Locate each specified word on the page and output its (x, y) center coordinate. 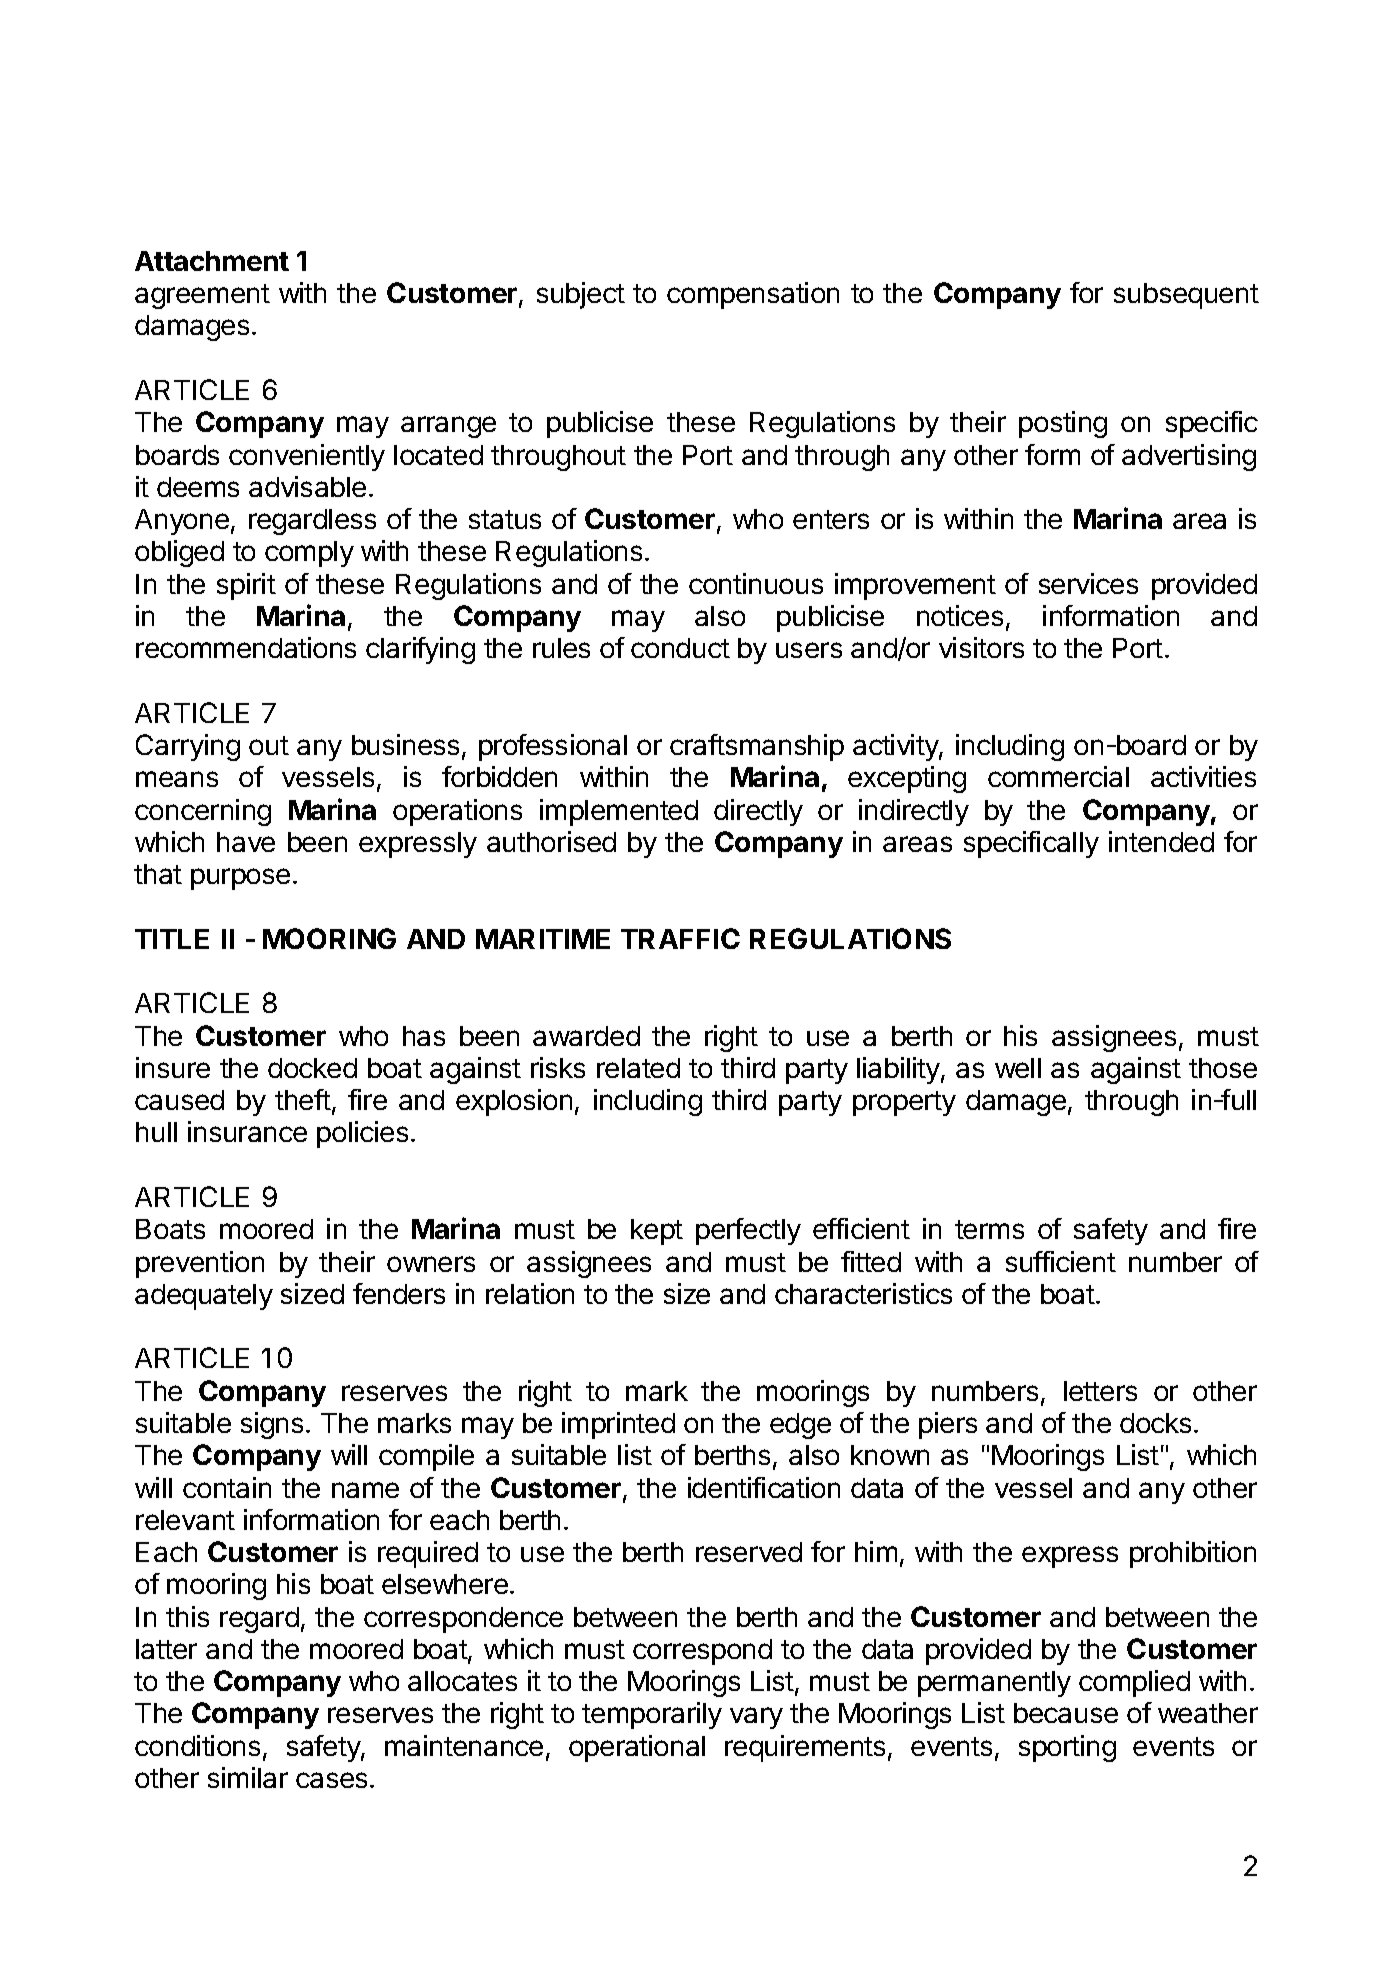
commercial (1058, 776)
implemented (619, 812)
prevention (200, 1264)
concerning (203, 812)
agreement (202, 296)
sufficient (1061, 1261)
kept (657, 1232)
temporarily (652, 1715)
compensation (753, 295)
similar (248, 1777)
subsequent (1186, 296)
